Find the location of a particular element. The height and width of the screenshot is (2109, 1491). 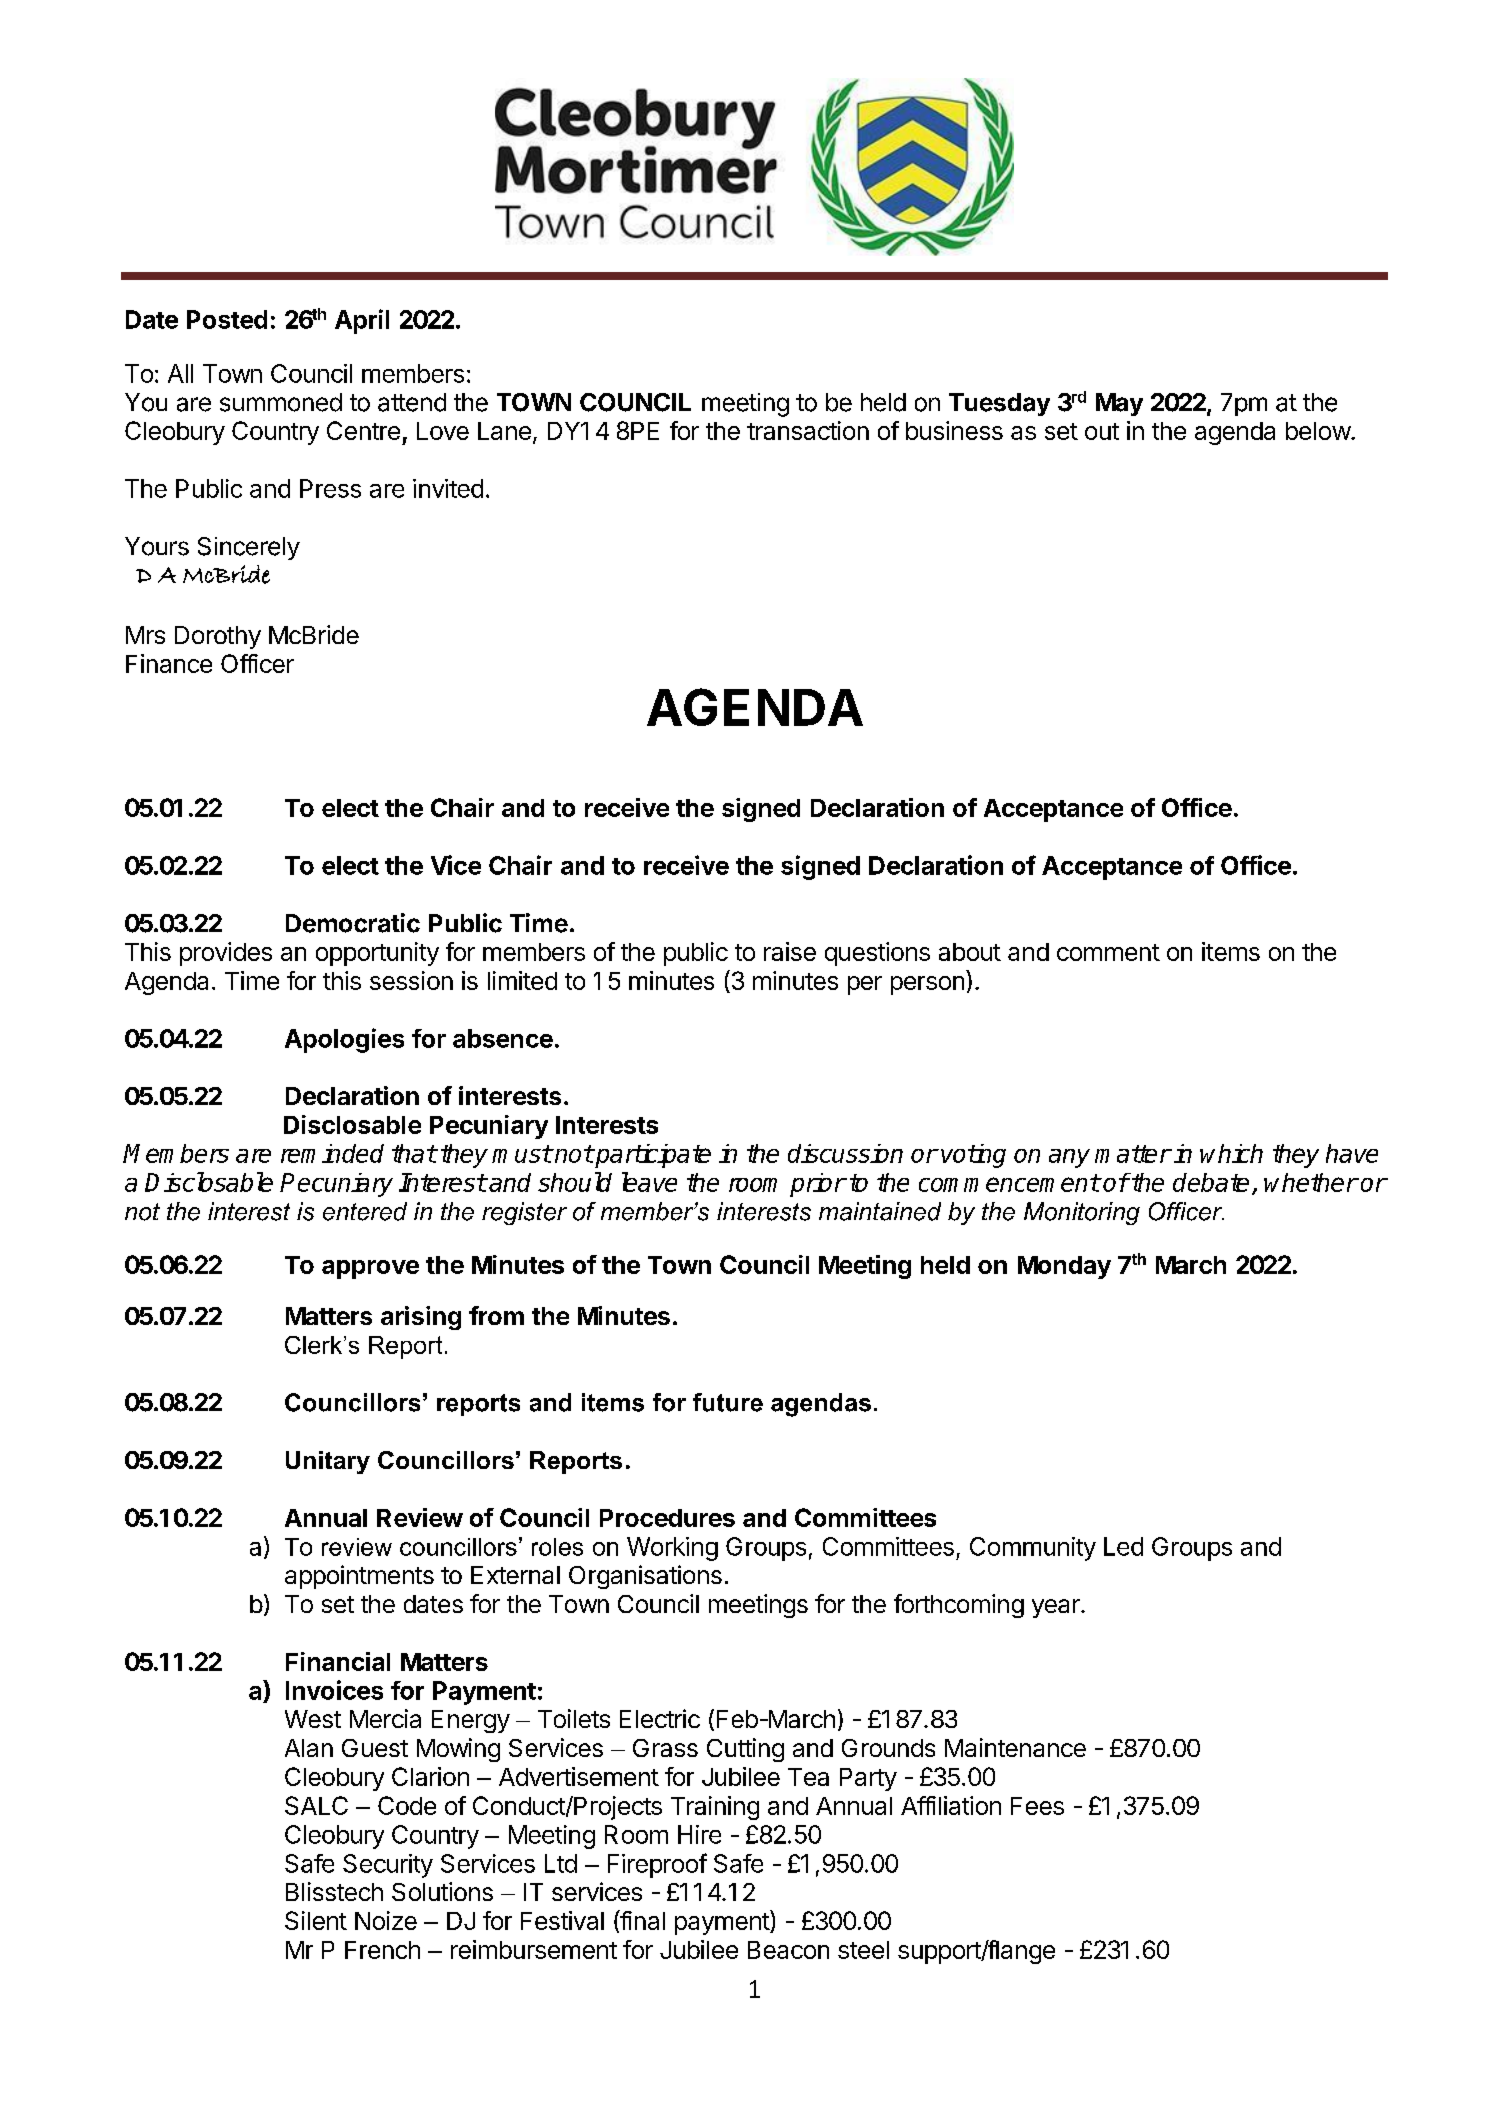

summoned is located at coordinates (281, 402).
